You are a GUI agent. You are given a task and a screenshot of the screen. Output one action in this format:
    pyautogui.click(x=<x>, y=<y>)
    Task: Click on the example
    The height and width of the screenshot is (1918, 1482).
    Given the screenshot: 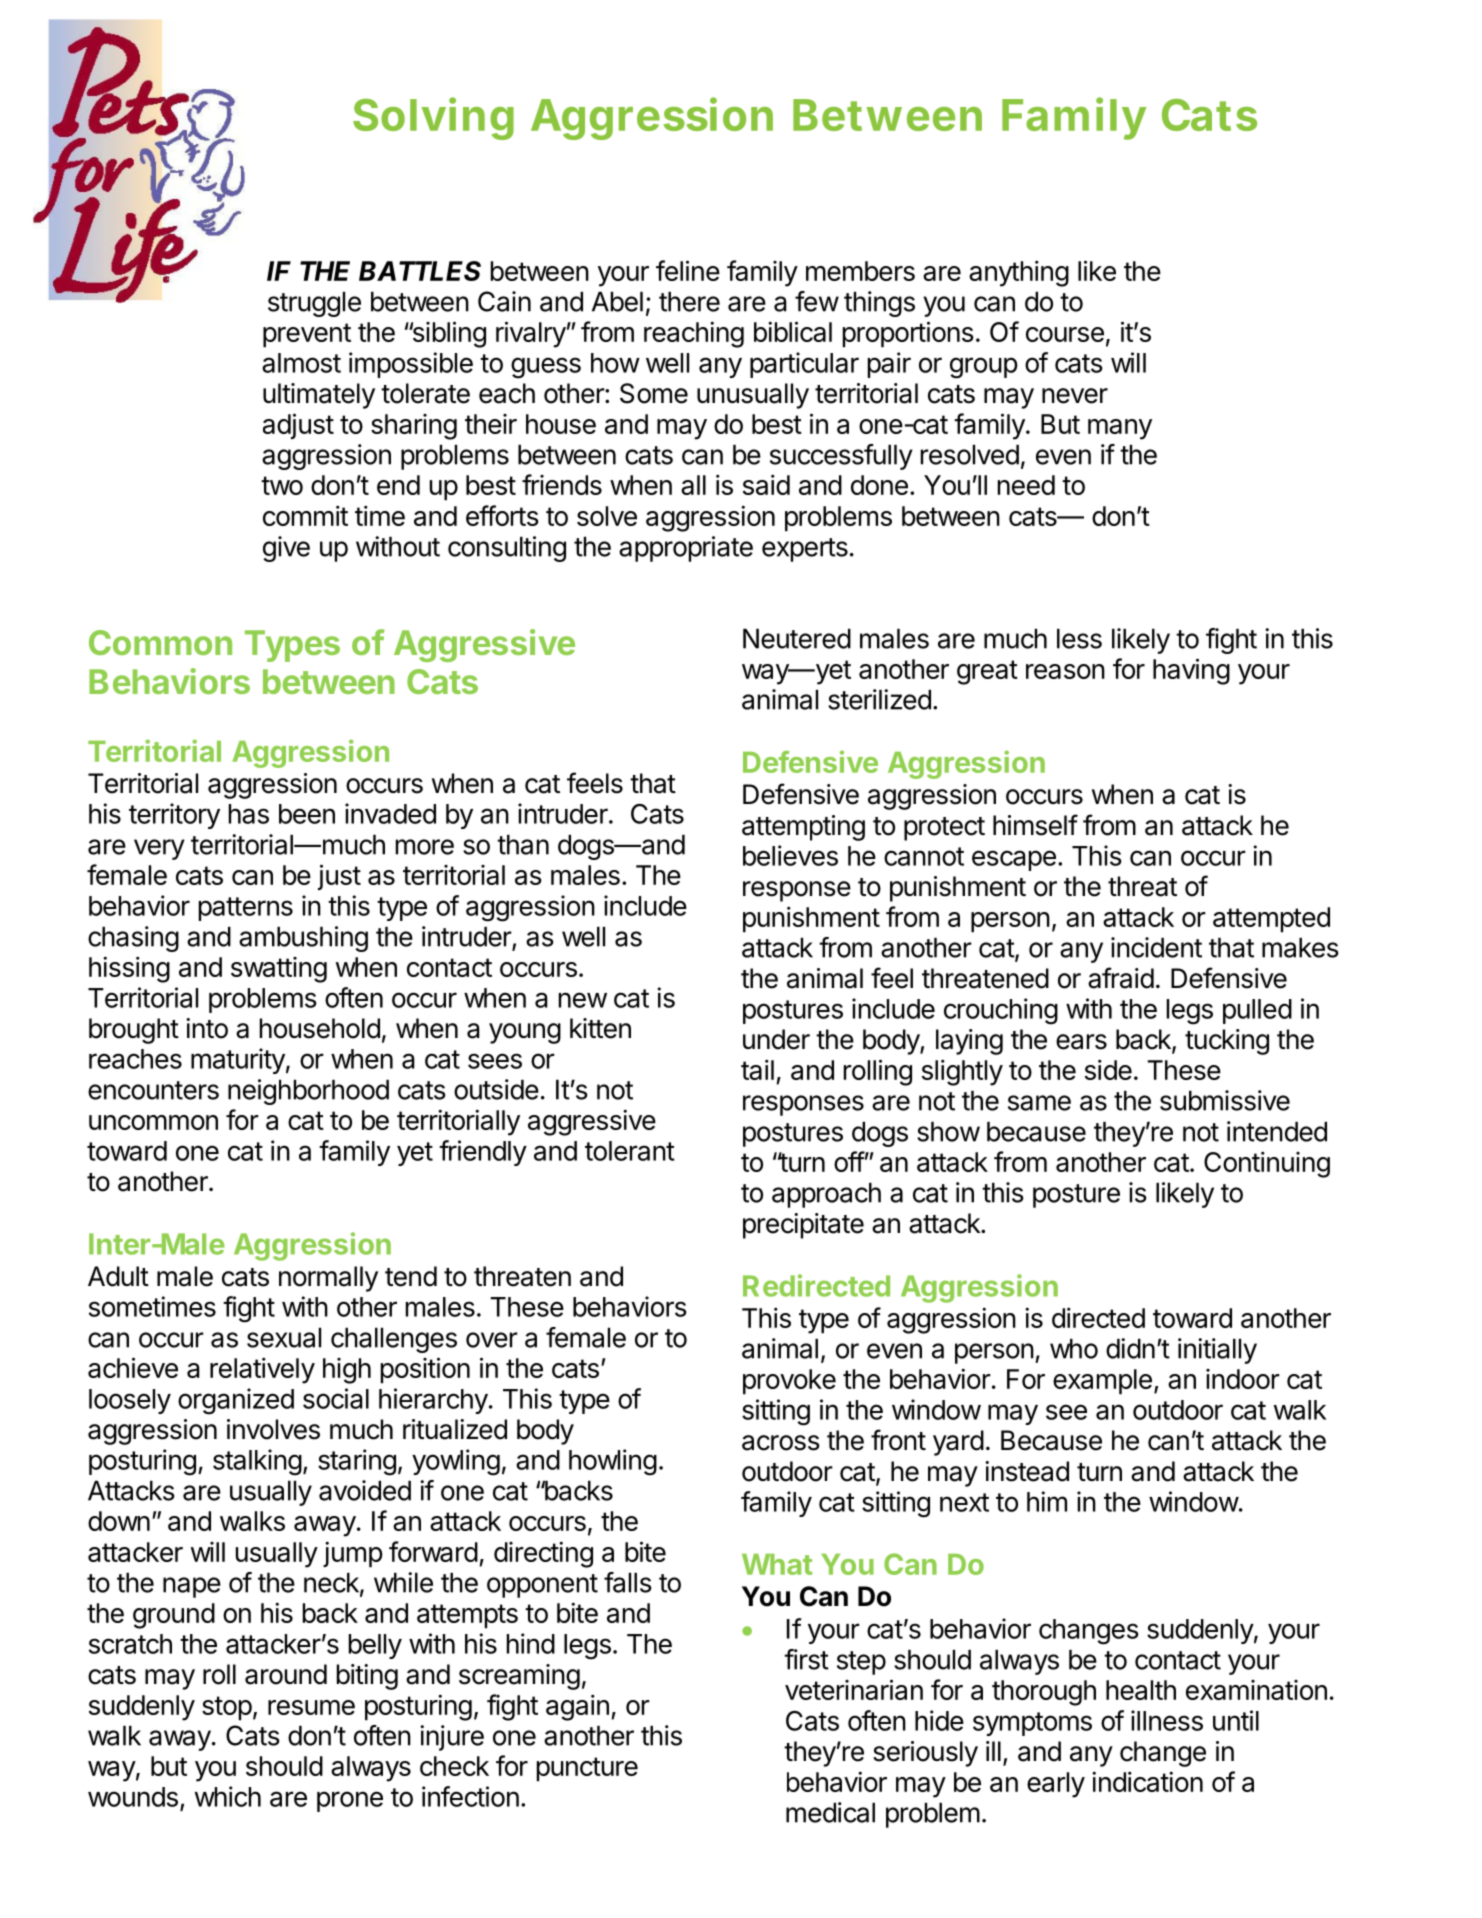 What is the action you would take?
    pyautogui.click(x=1102, y=1382)
